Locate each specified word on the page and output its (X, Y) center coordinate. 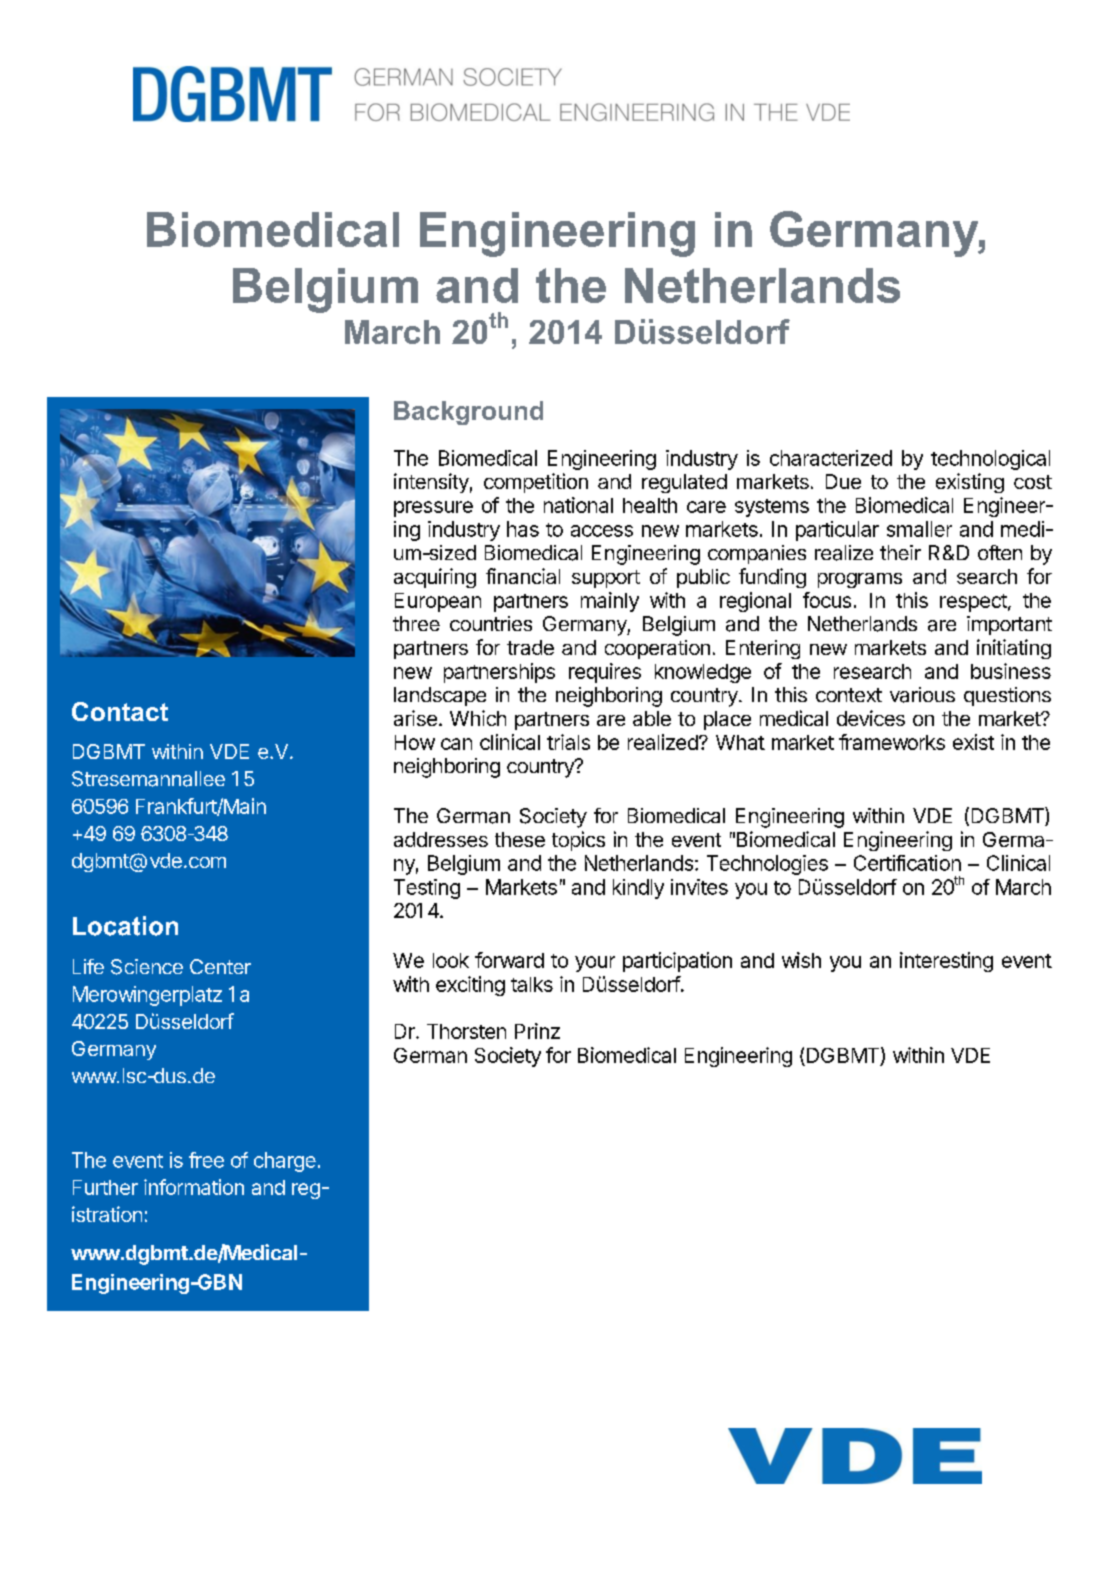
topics (578, 841)
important (1009, 625)
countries (491, 623)
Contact (120, 711)
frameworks (892, 742)
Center (220, 966)
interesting (946, 962)
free (206, 1160)
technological (990, 460)
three (416, 623)
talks (532, 984)
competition (536, 483)
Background (468, 413)
